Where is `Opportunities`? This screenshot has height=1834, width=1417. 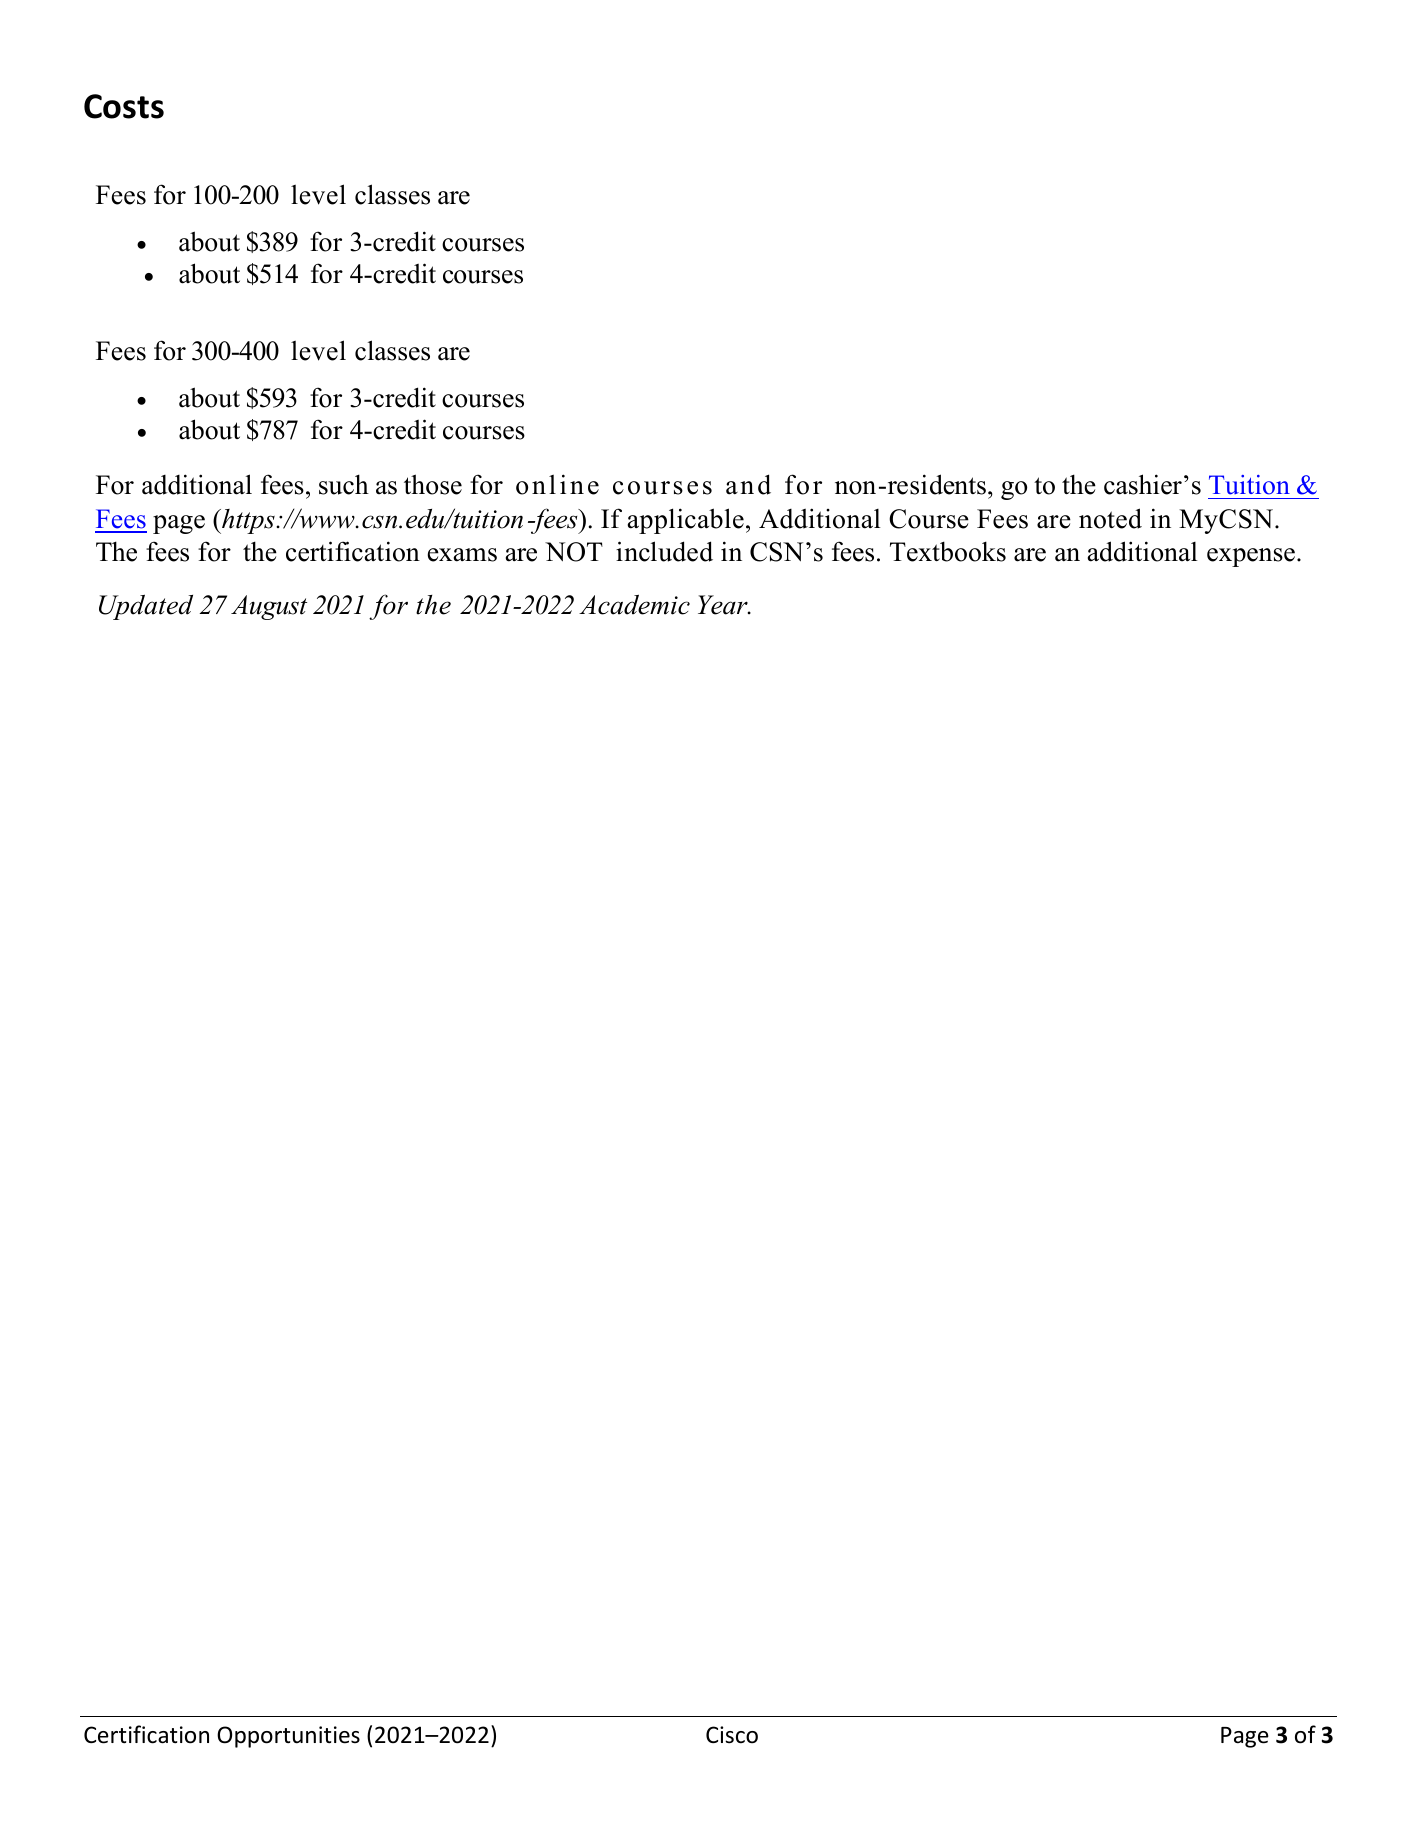 Opportunities is located at coordinates (288, 1737).
